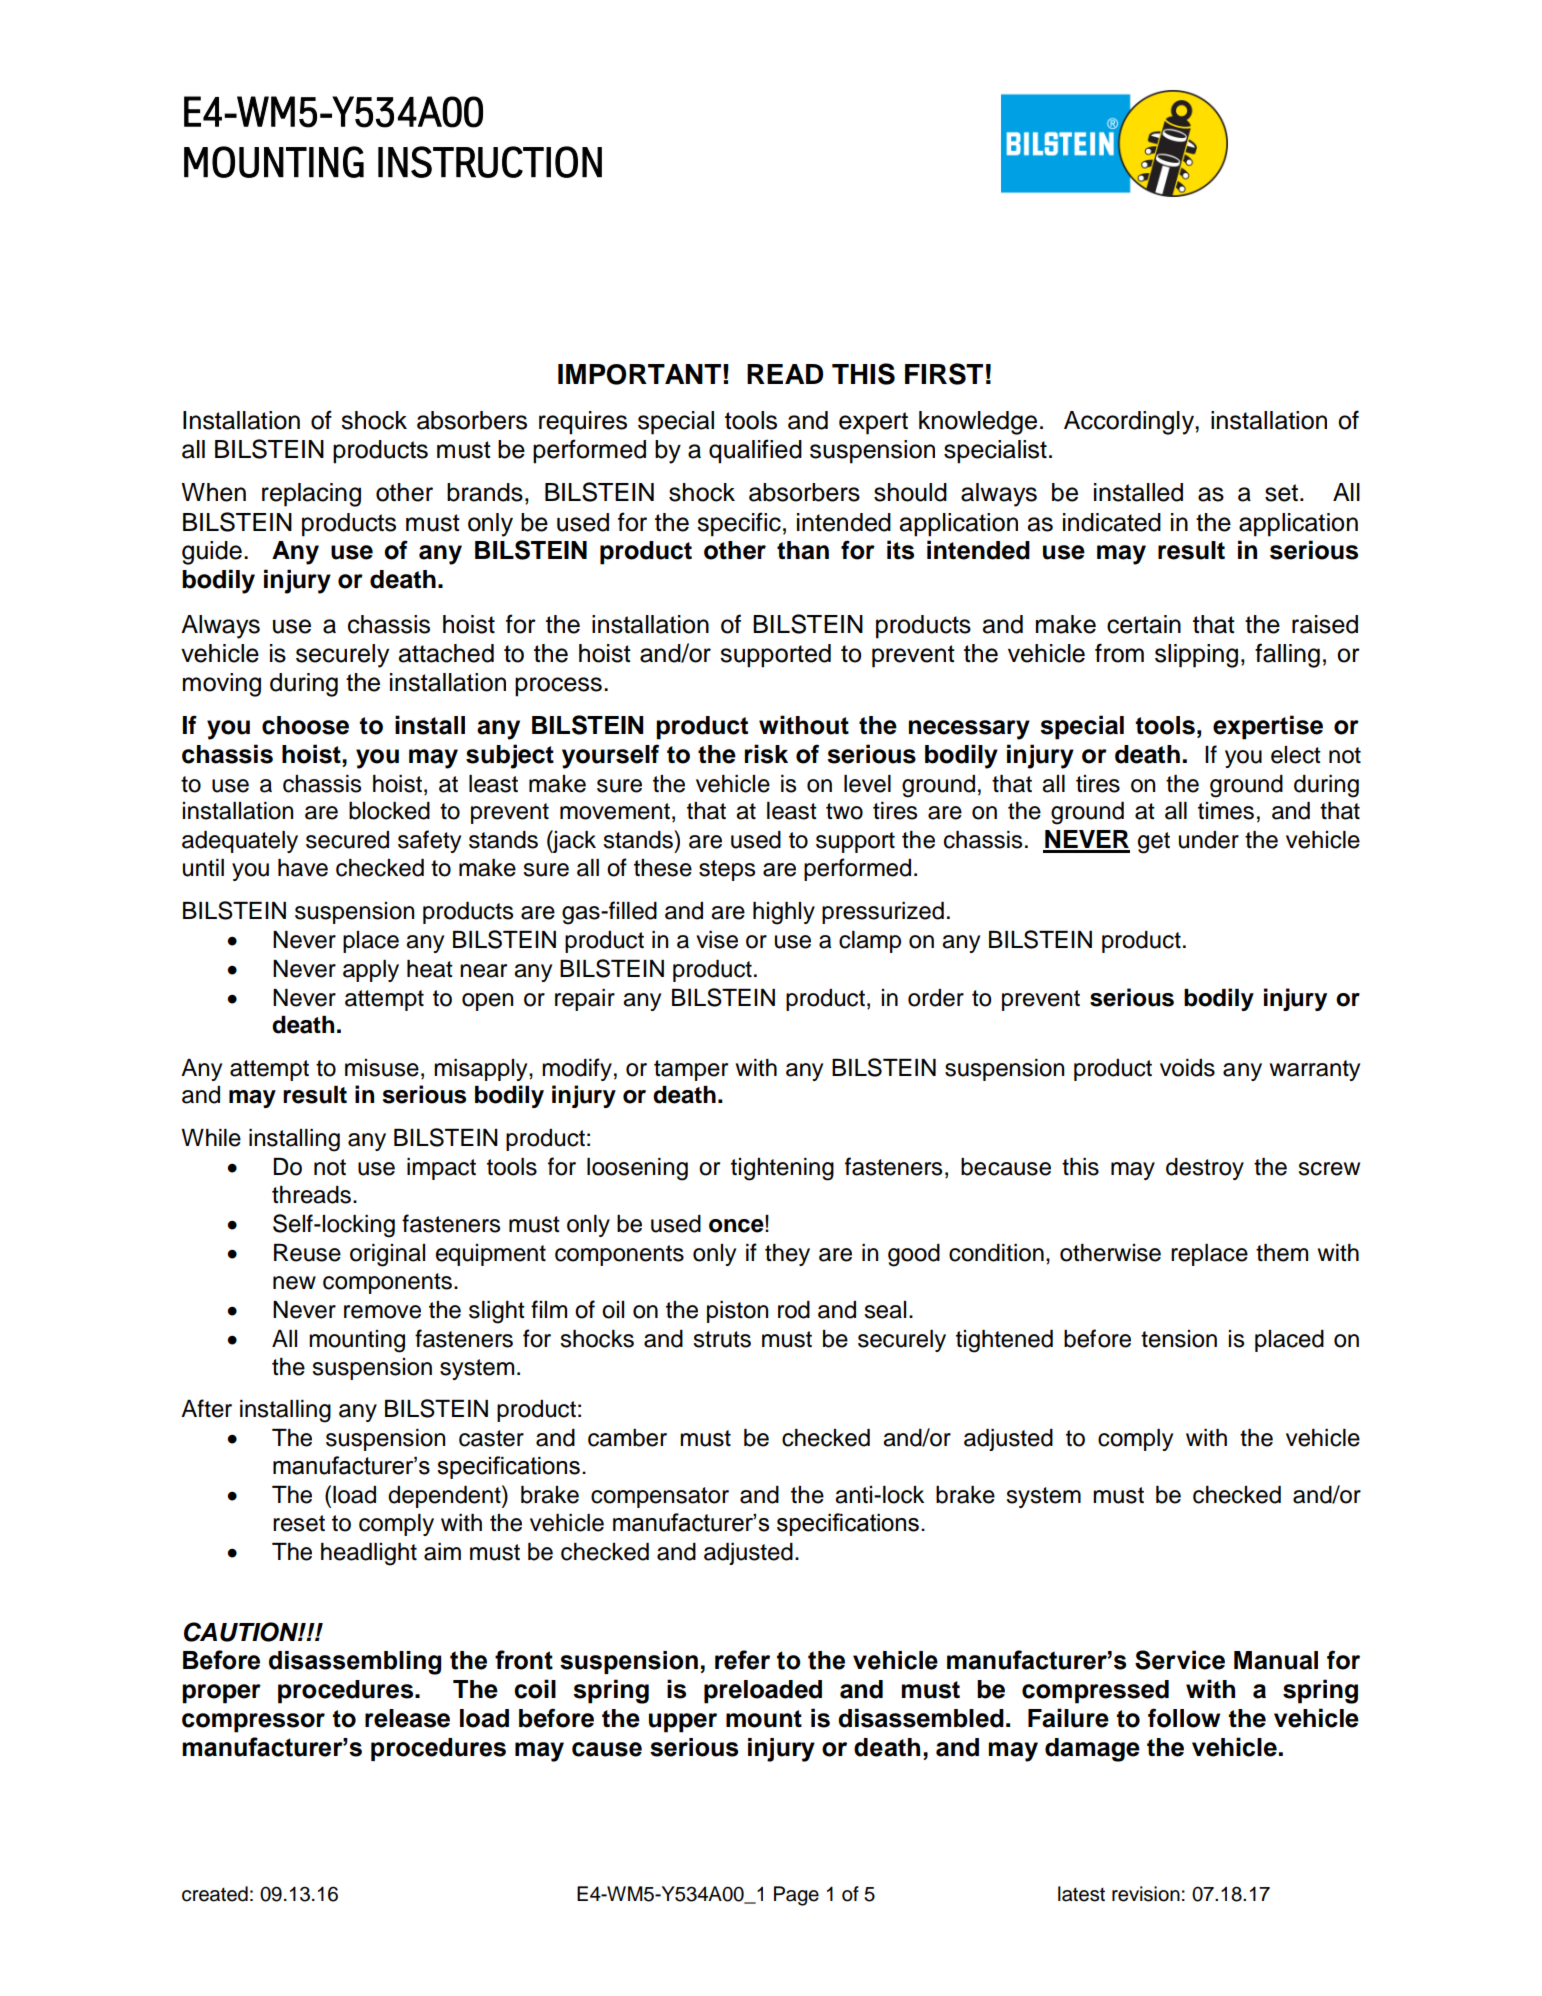 The height and width of the page is (1996, 1542). What do you see at coordinates (1187, 1068) in the page?
I see `voids` at bounding box center [1187, 1068].
